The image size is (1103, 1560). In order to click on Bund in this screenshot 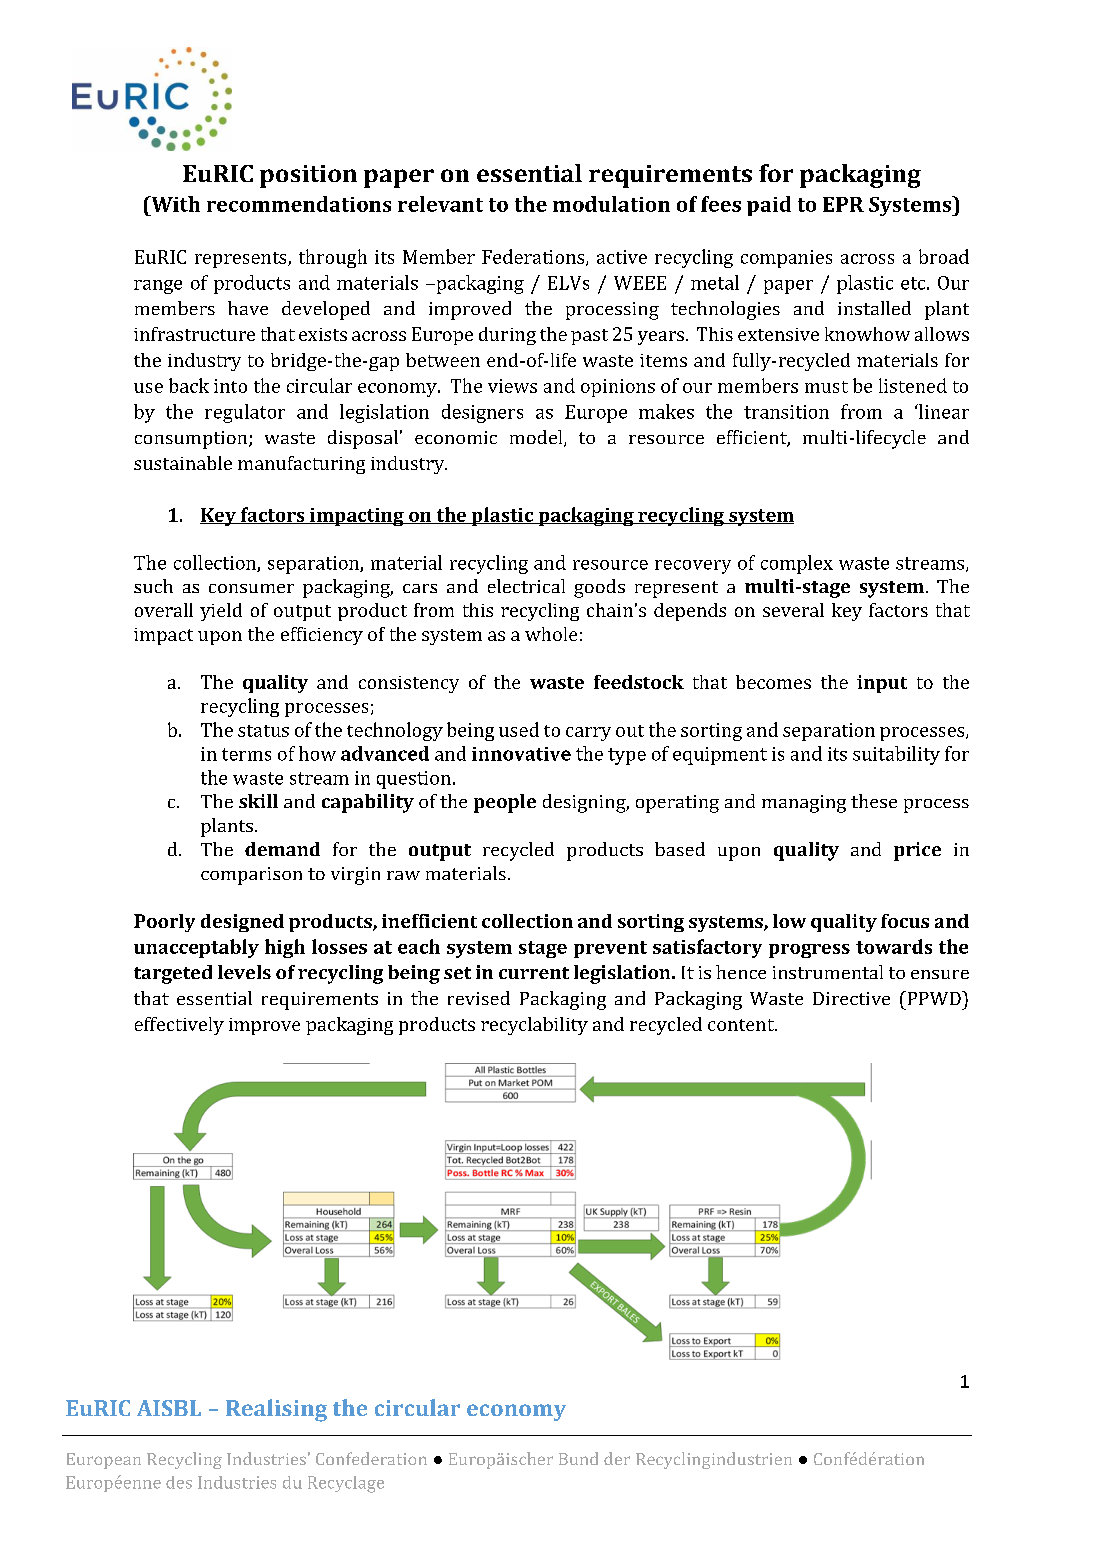, I will do `click(578, 1458)`.
